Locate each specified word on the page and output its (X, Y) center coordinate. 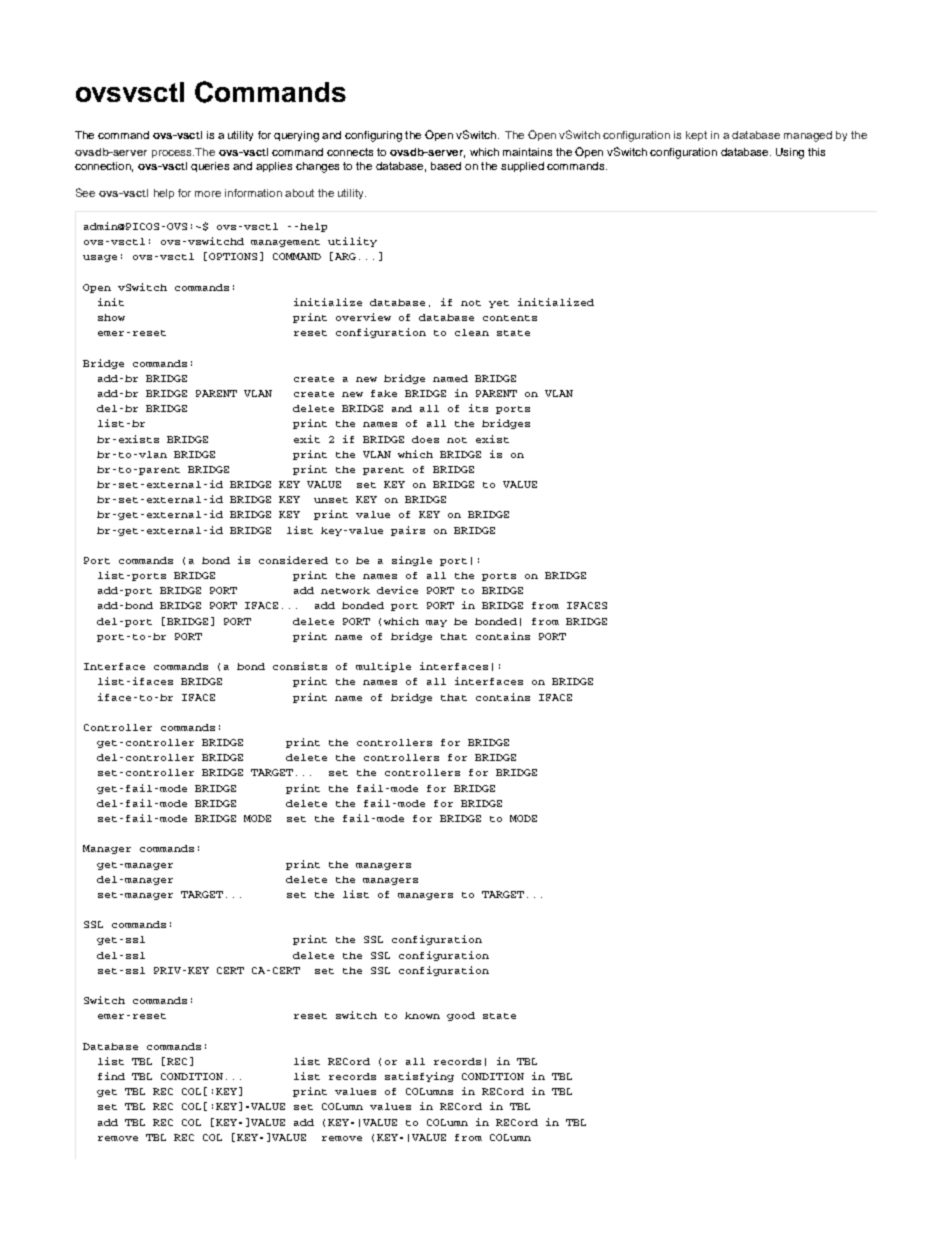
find (111, 1076)
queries (210, 167)
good (461, 1016)
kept (696, 136)
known (422, 1015)
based (446, 166)
